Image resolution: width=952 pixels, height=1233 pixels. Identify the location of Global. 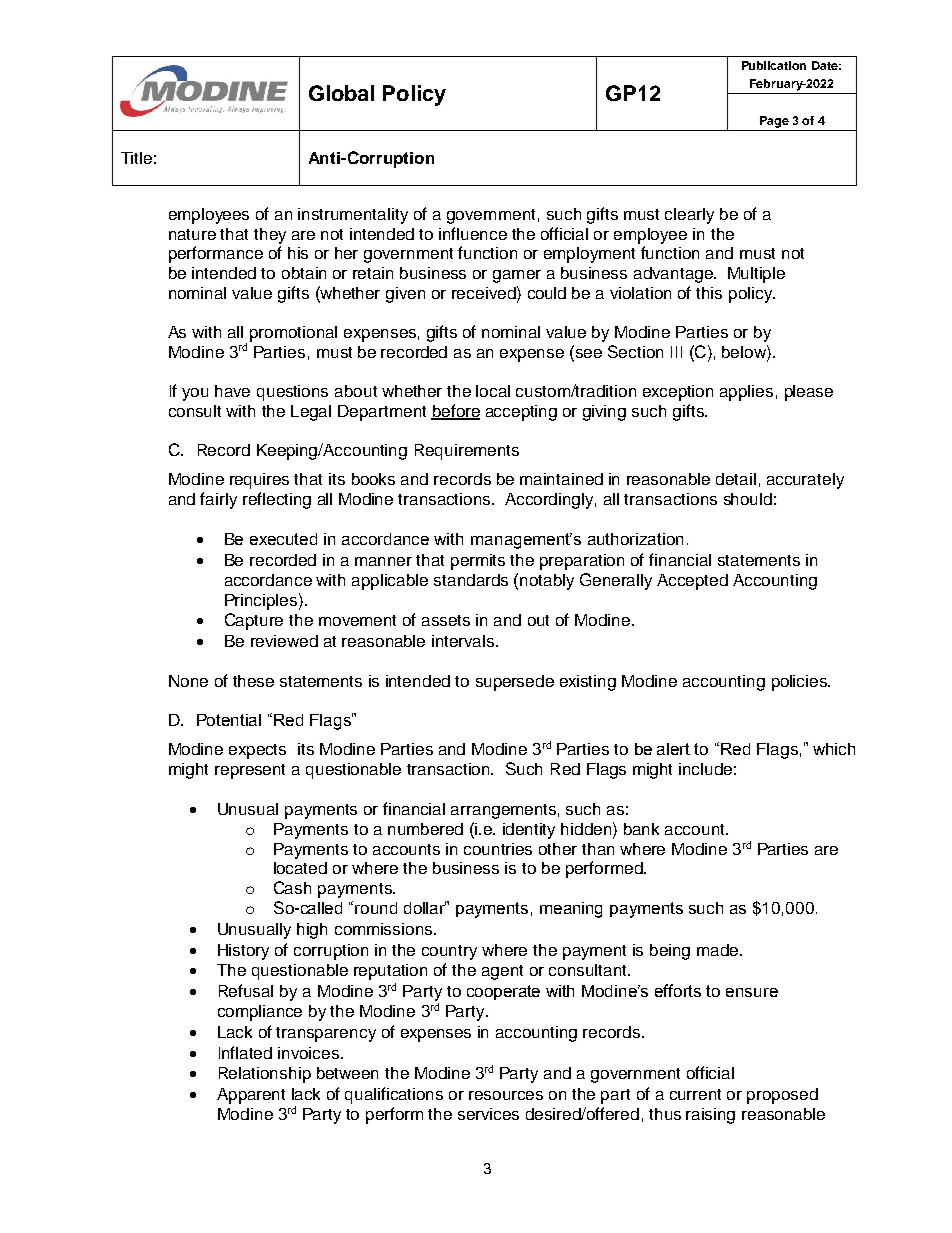
(341, 93).
